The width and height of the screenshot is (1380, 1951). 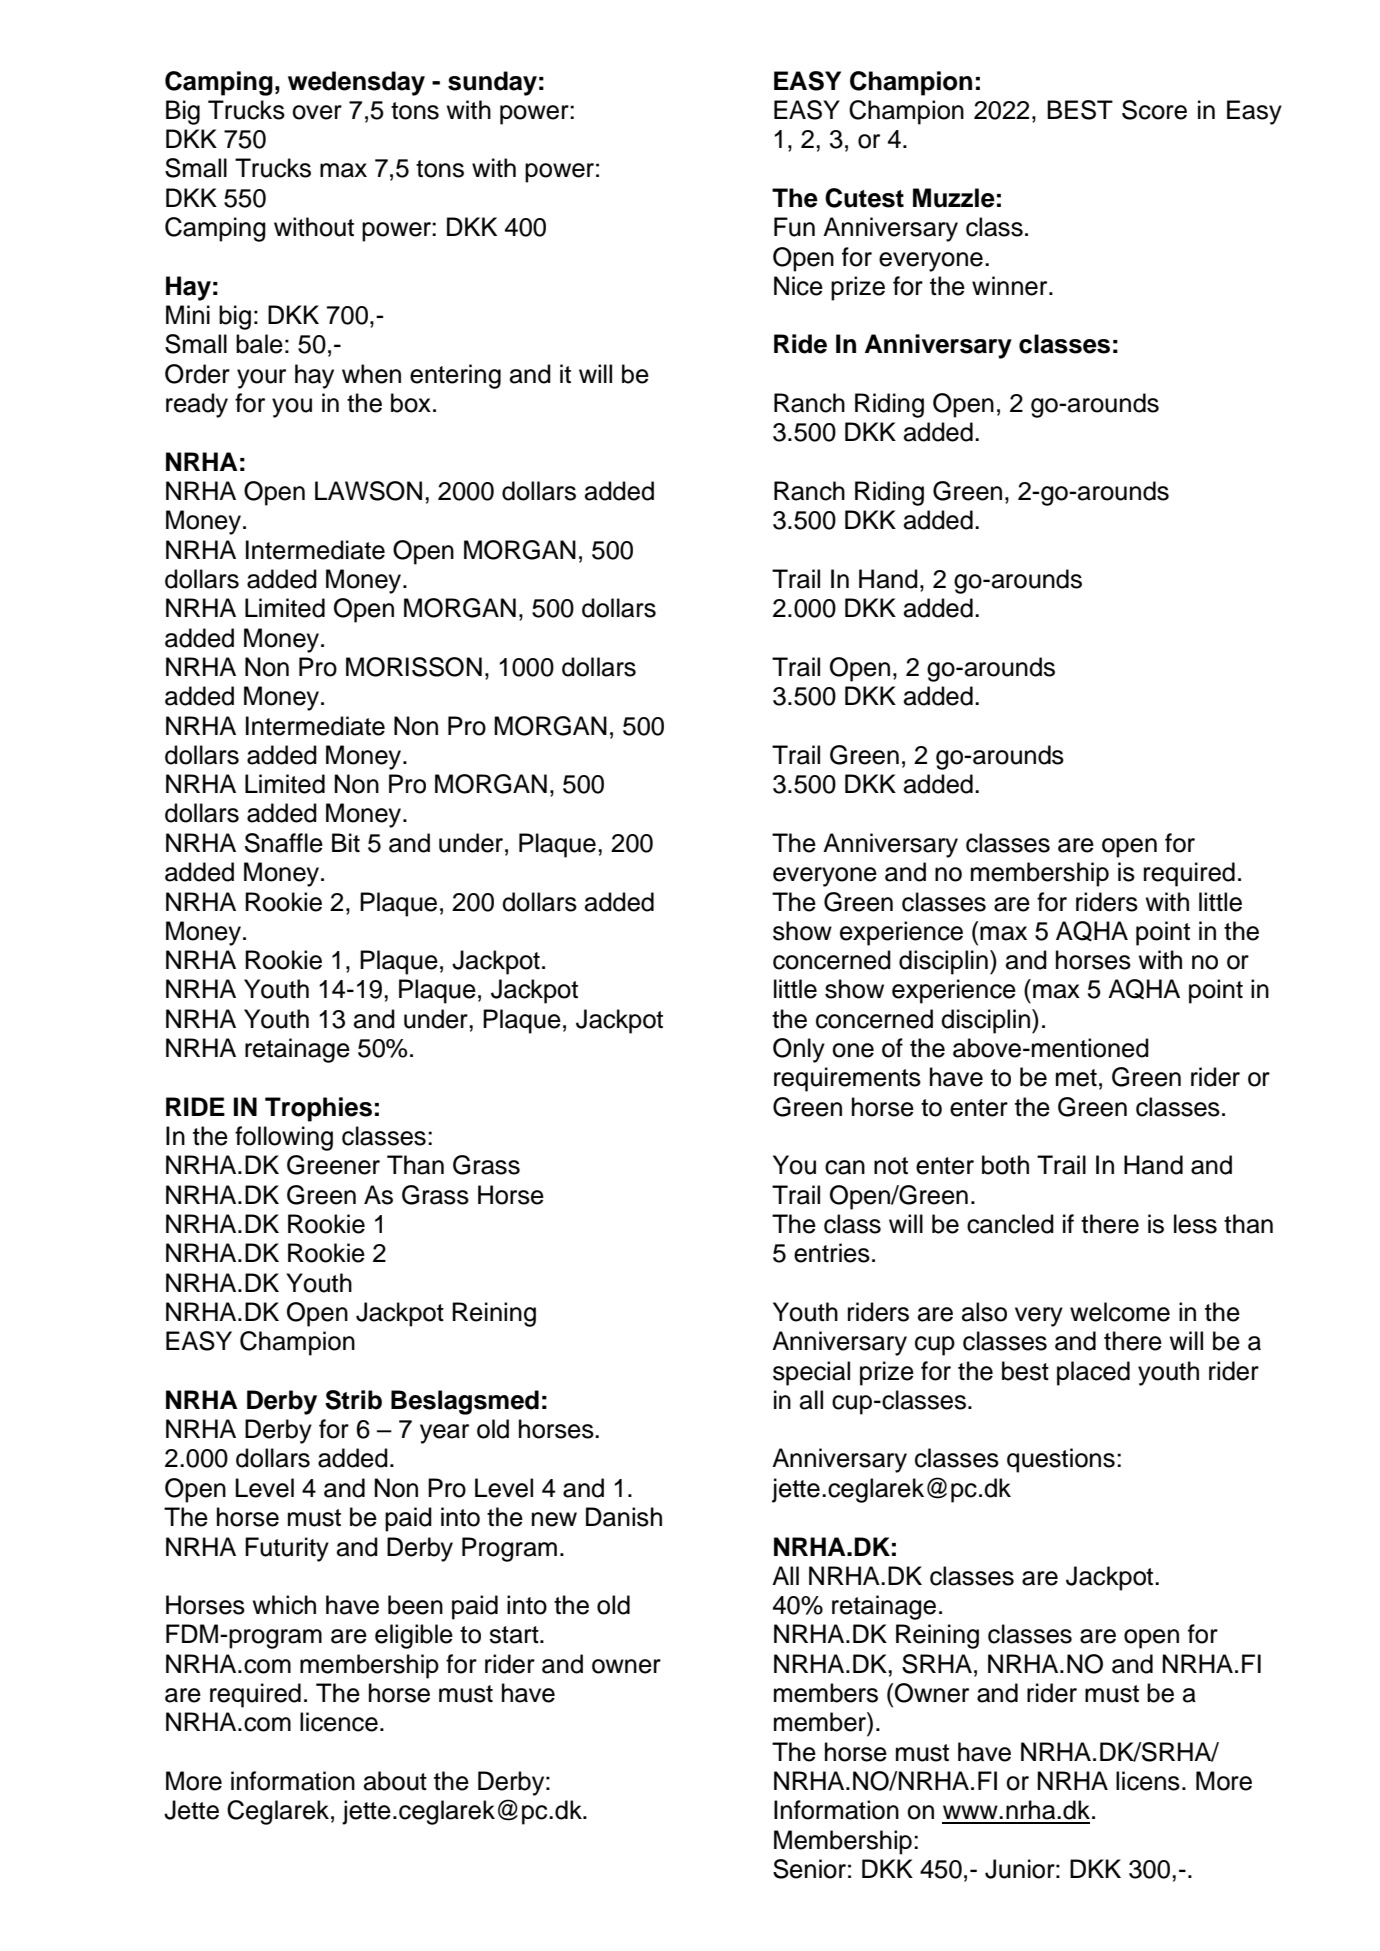 What do you see at coordinates (809, 1869) in the screenshot?
I see `Senior` at bounding box center [809, 1869].
